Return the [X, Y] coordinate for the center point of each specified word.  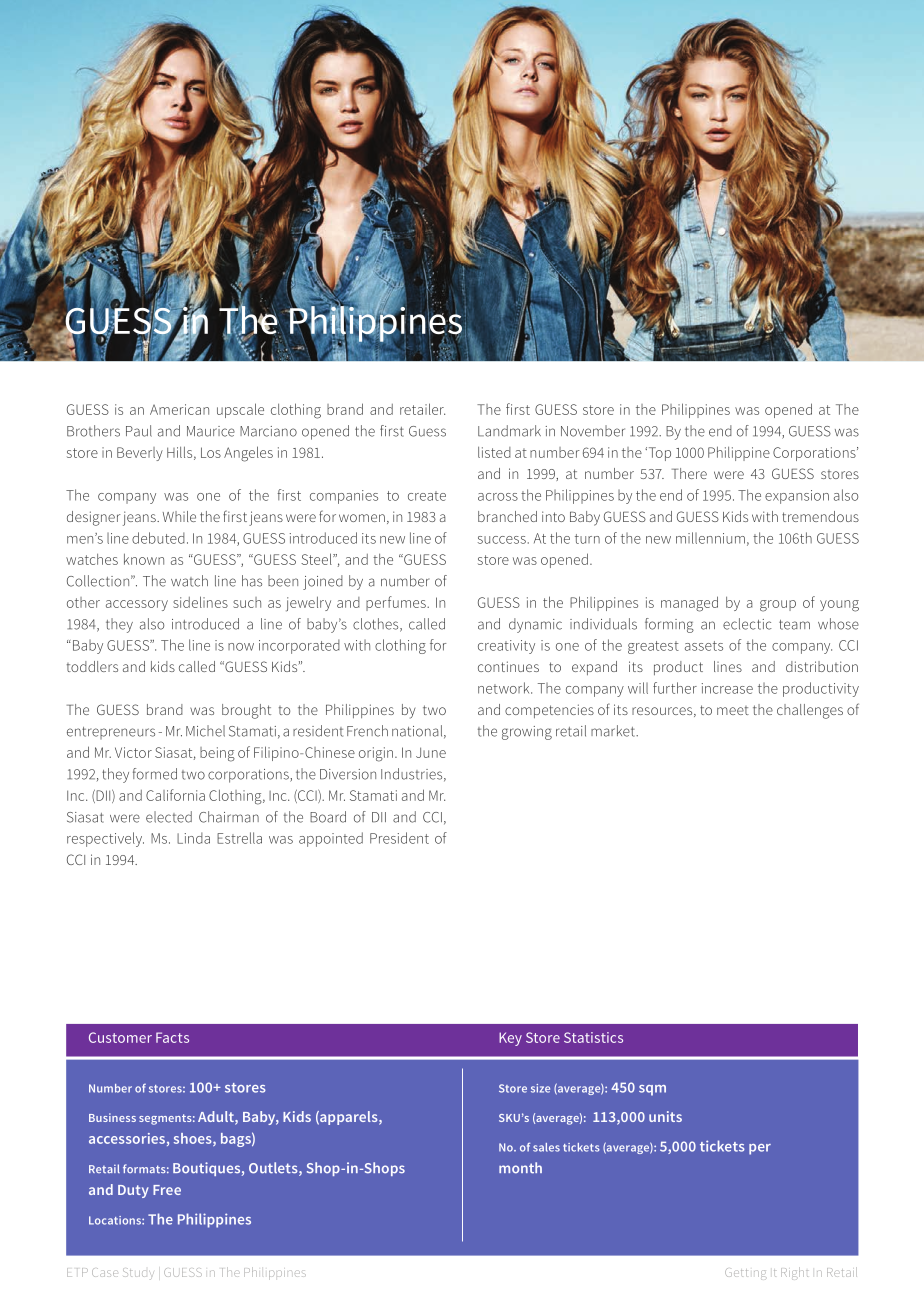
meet [733, 710]
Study [138, 1274]
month [520, 1168]
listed [494, 452]
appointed [331, 839]
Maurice [211, 431]
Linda [193, 838]
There [689, 473]
